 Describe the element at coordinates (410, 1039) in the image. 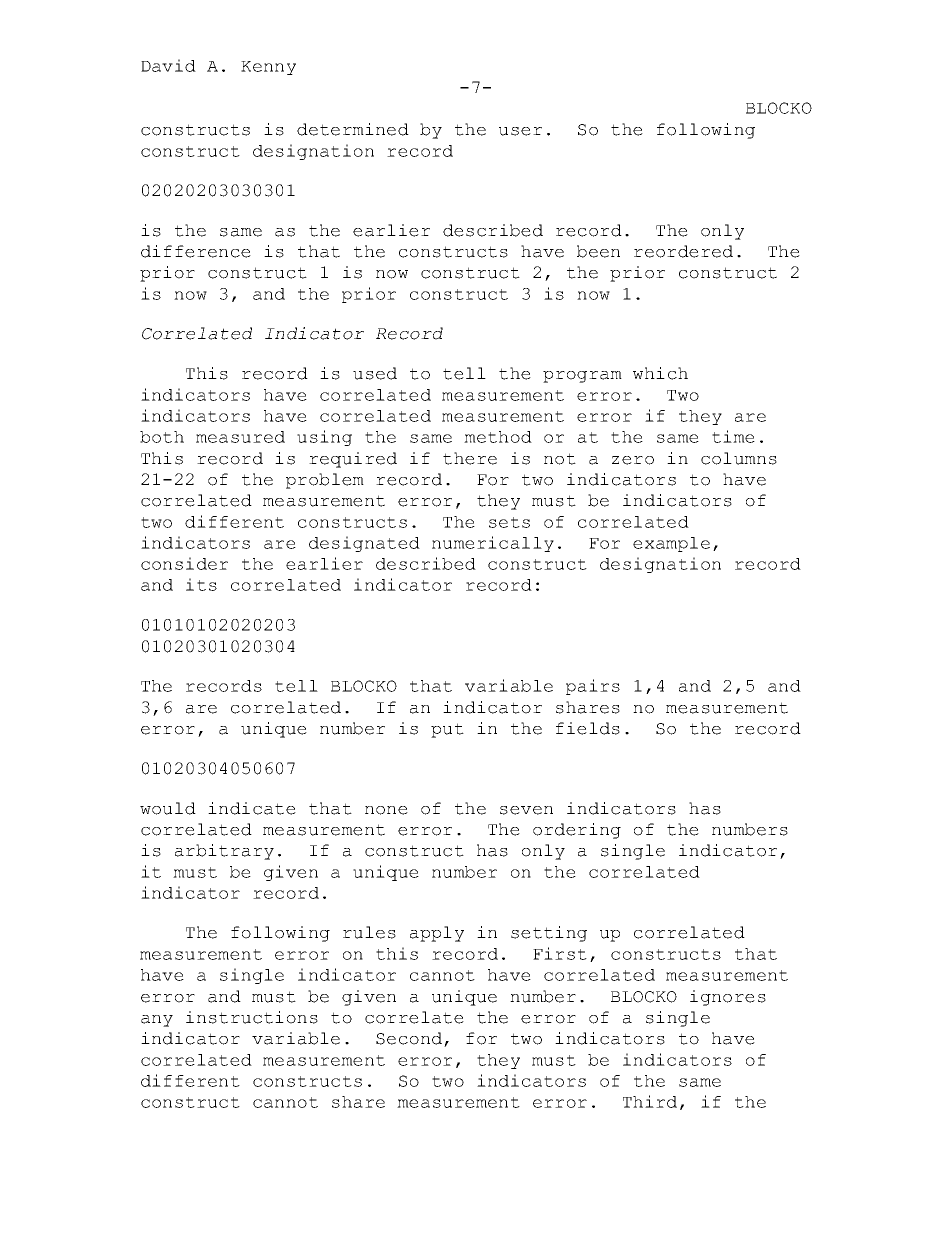

I see `Second` at that location.
